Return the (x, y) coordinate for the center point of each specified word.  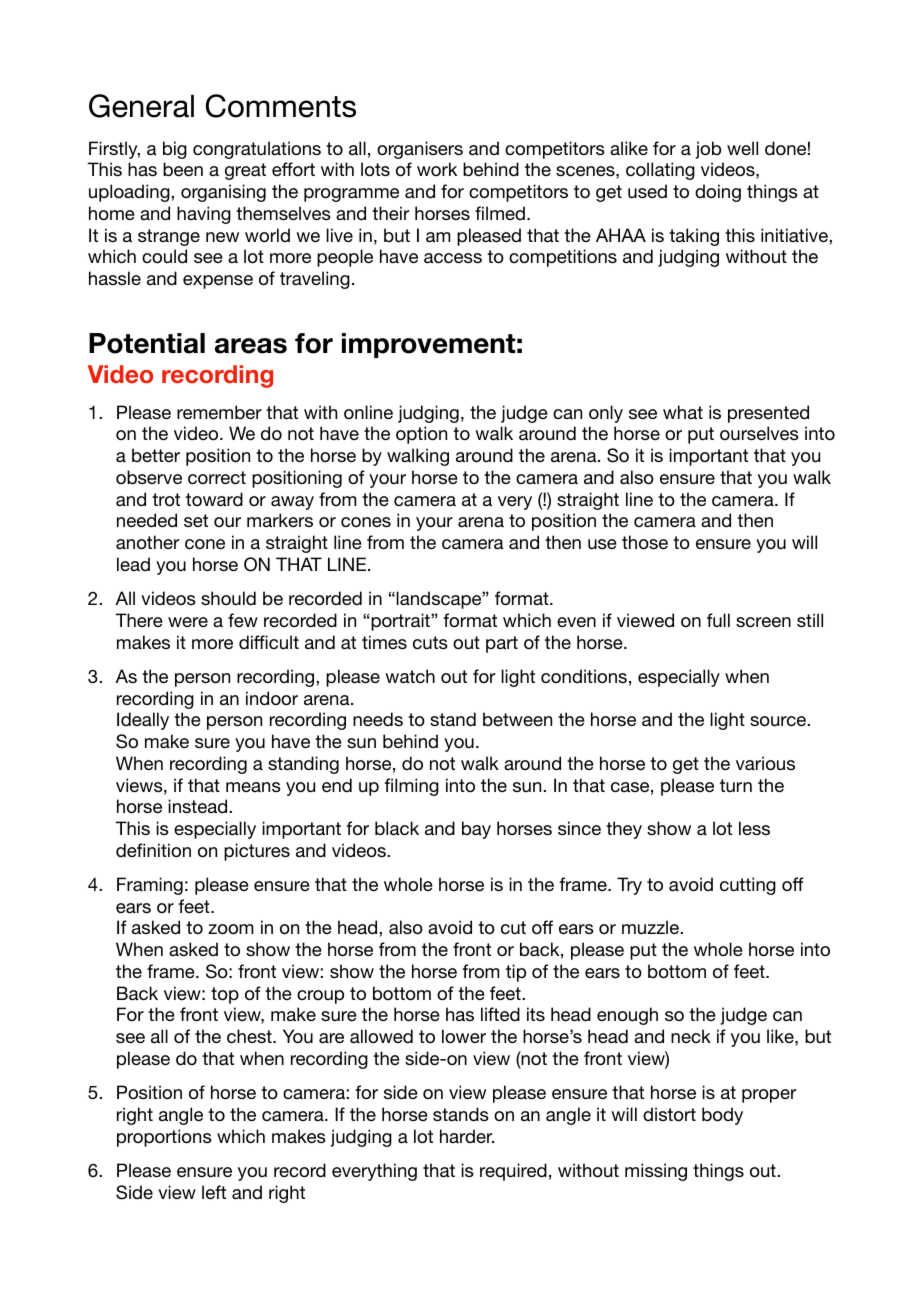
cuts (430, 642)
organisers (420, 150)
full (718, 620)
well (742, 148)
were (188, 622)
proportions (164, 1138)
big (175, 150)
